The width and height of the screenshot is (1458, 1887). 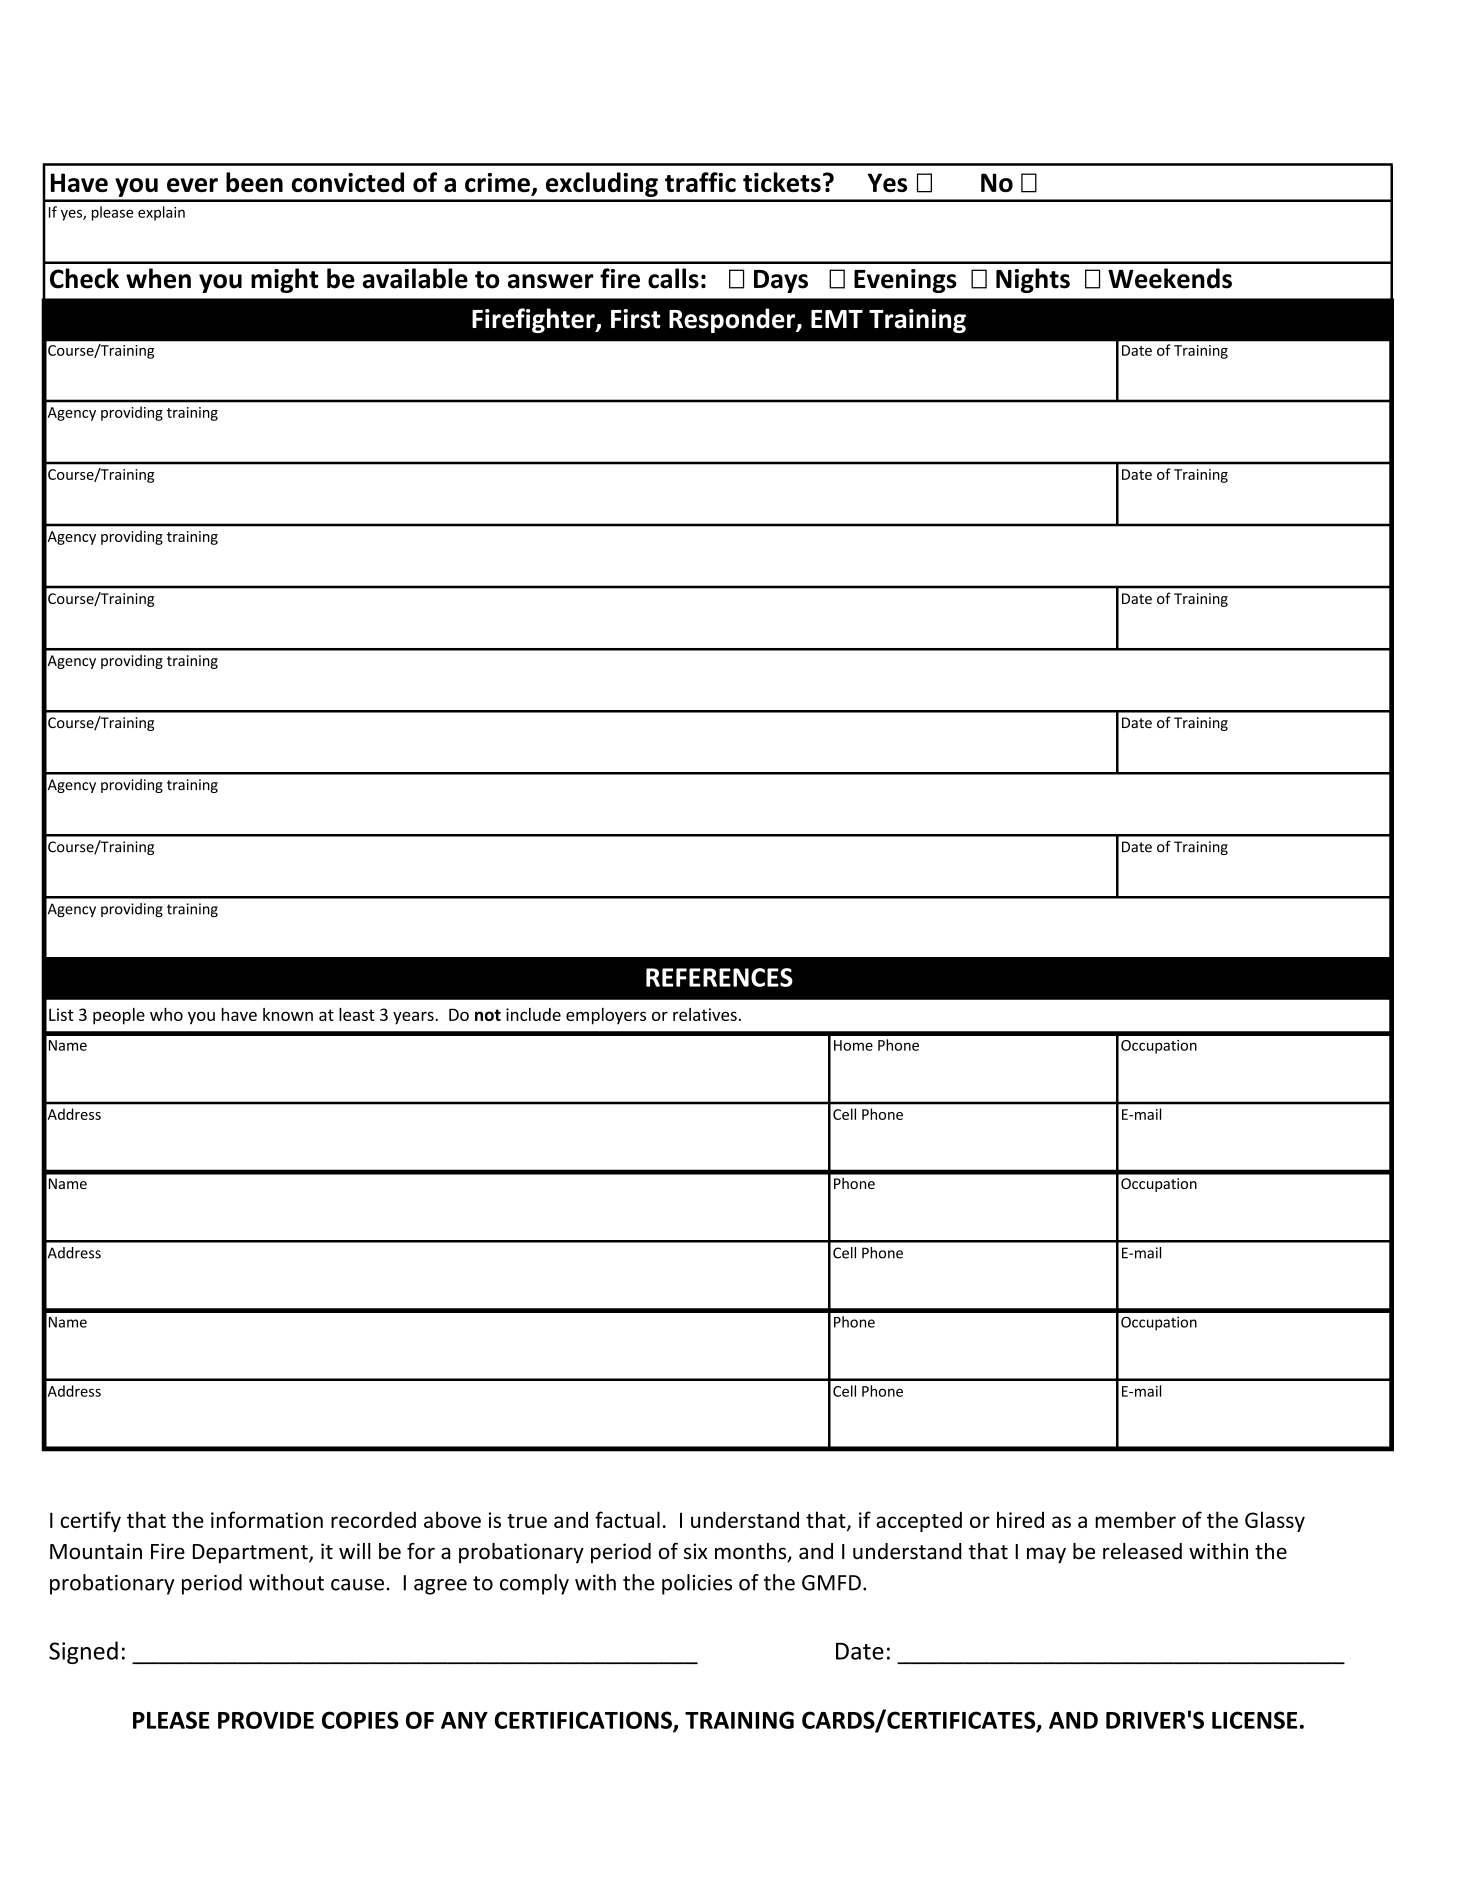 I want to click on explain, so click(x=161, y=213).
